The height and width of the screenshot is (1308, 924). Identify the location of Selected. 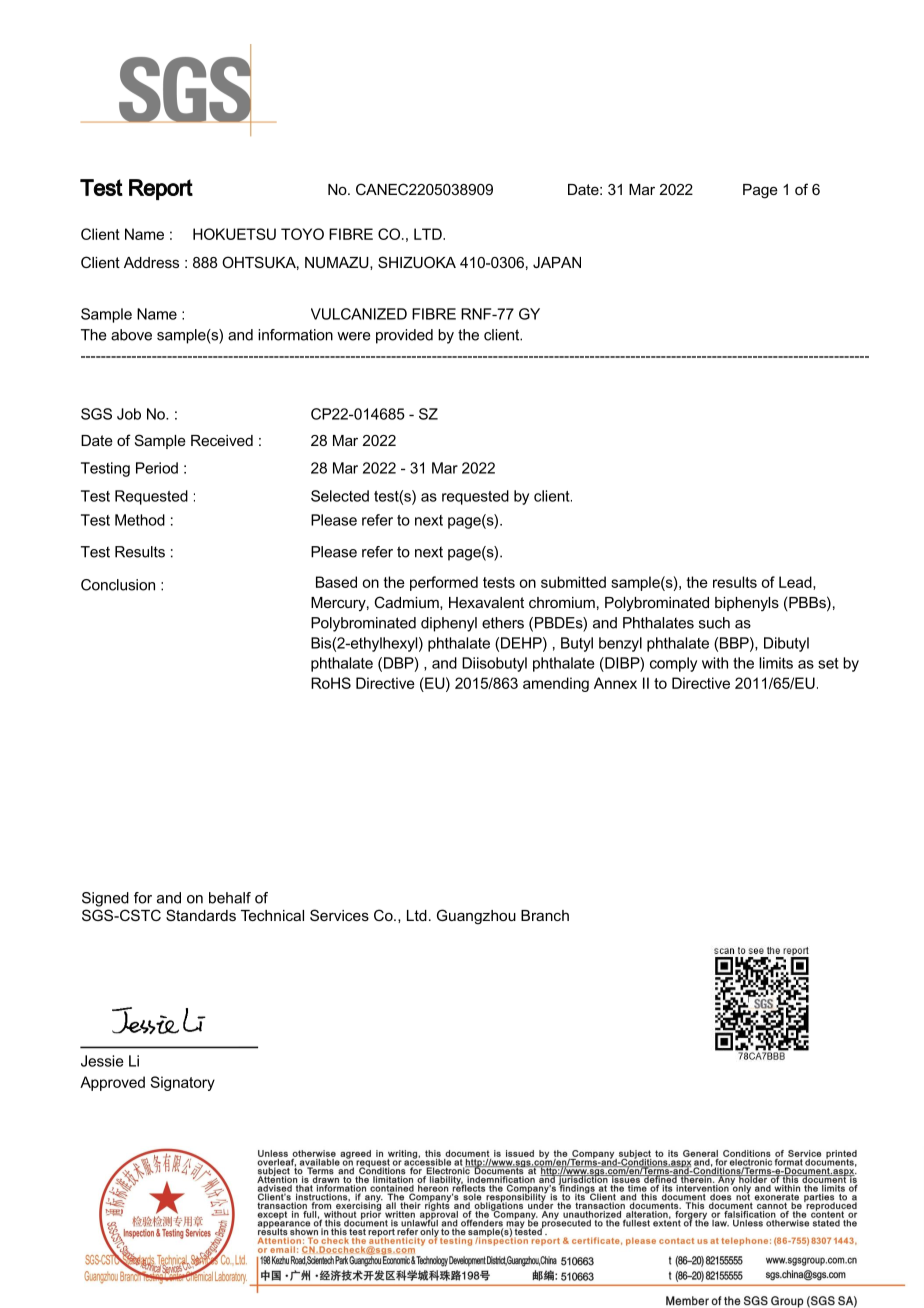
(340, 496).
